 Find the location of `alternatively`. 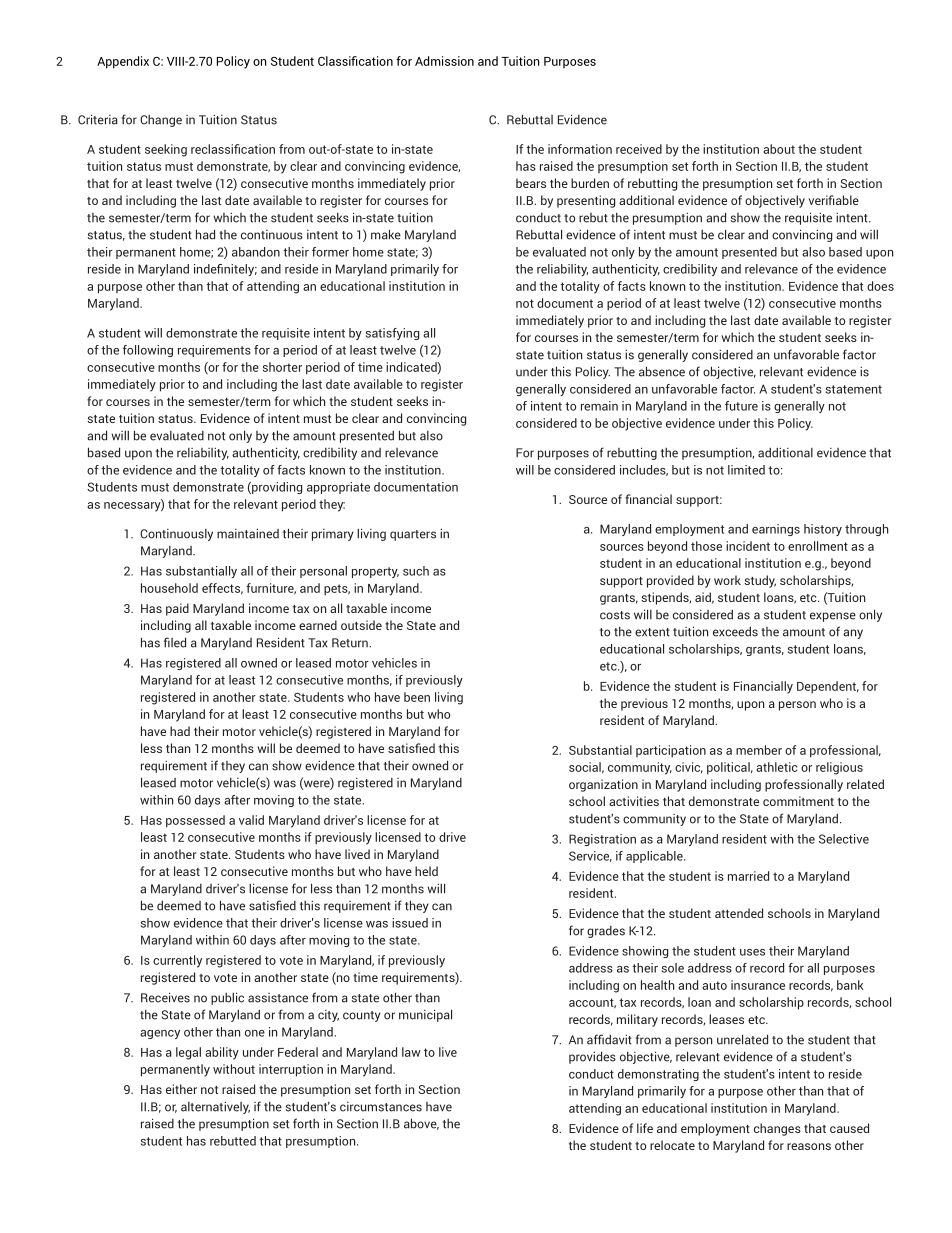

alternatively is located at coordinates (215, 1108).
